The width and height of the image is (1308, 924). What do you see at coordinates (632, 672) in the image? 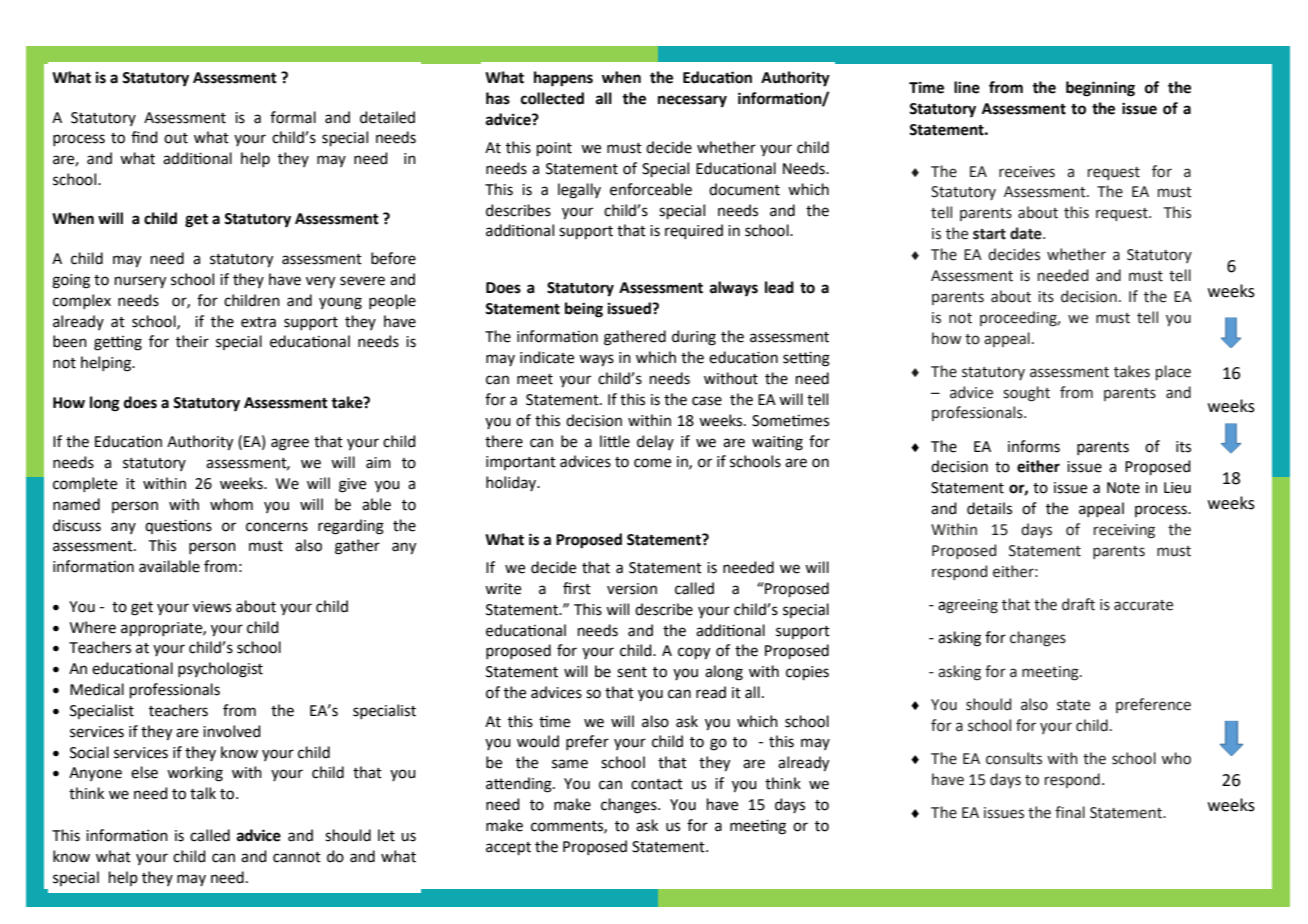
I see `sent` at bounding box center [632, 672].
